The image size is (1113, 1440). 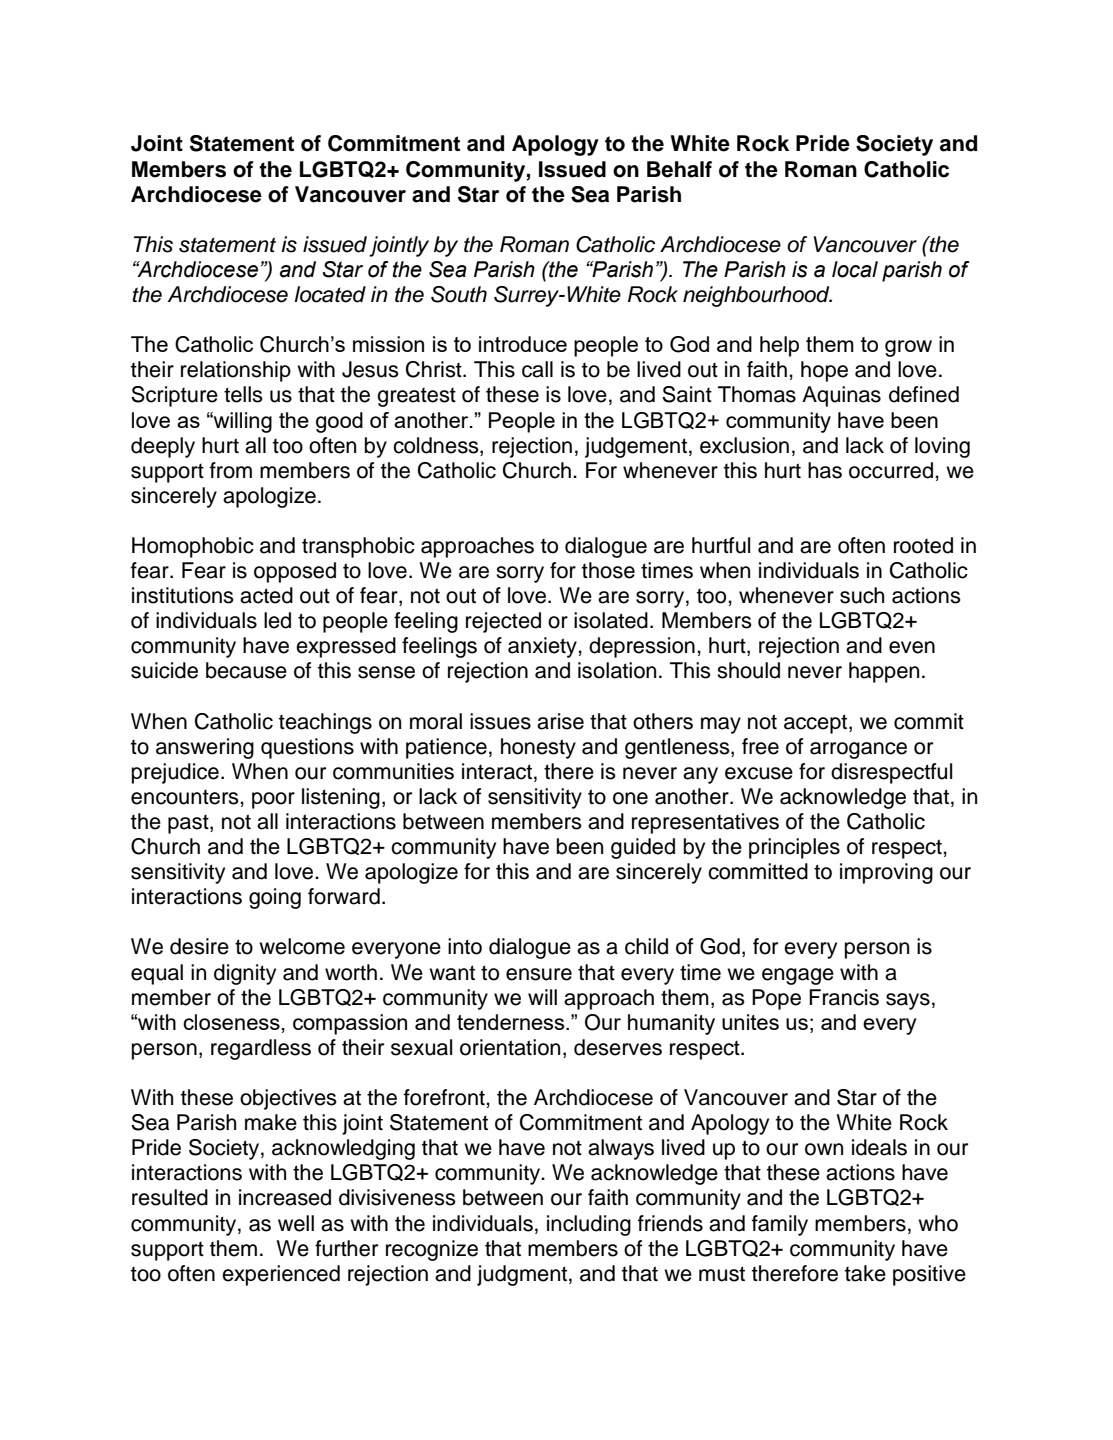 What do you see at coordinates (296, 1223) in the screenshot?
I see `well` at bounding box center [296, 1223].
